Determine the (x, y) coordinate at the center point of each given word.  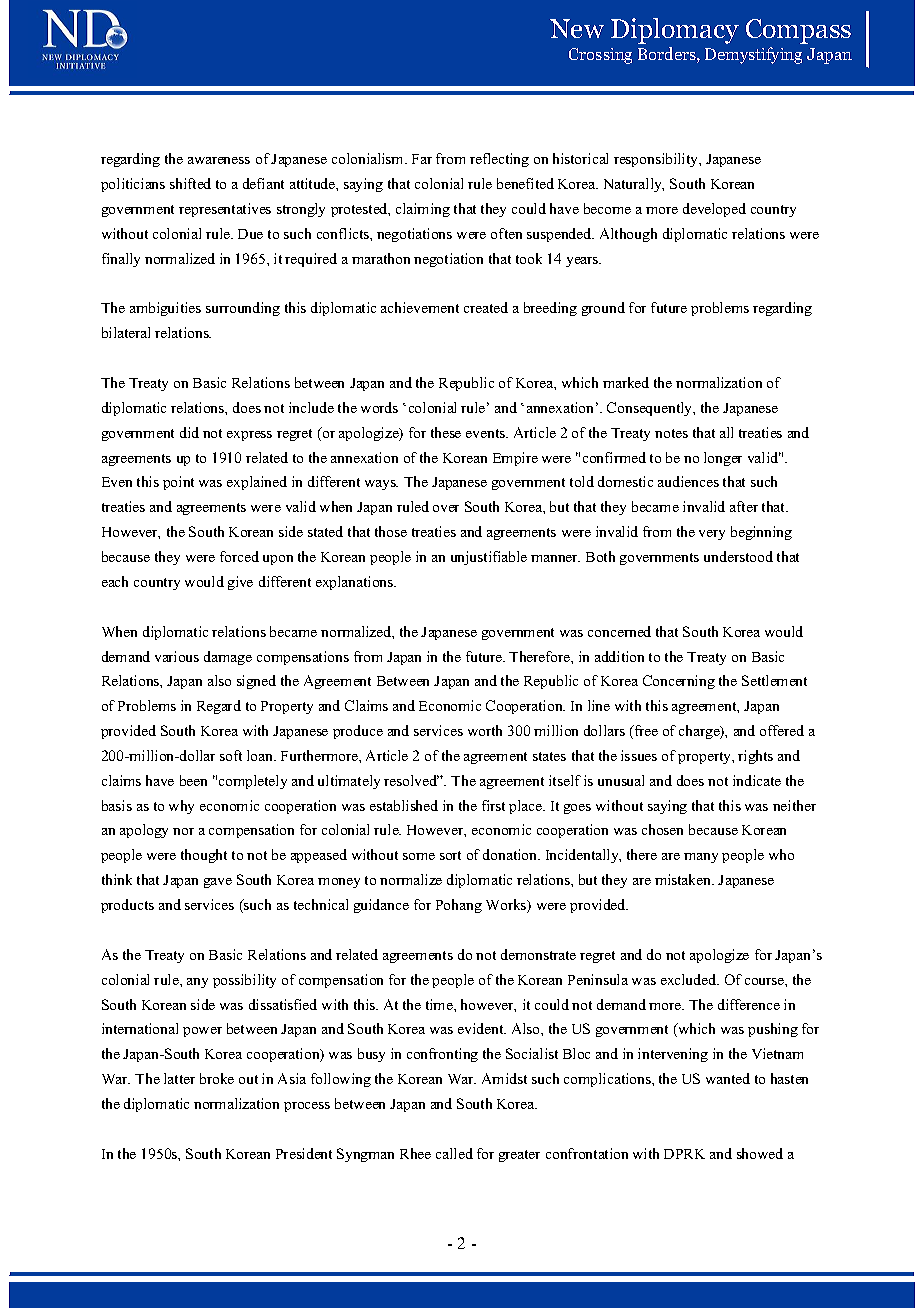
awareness (219, 160)
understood (738, 556)
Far (422, 159)
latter (179, 1078)
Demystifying (753, 55)
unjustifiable (489, 558)
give (240, 583)
